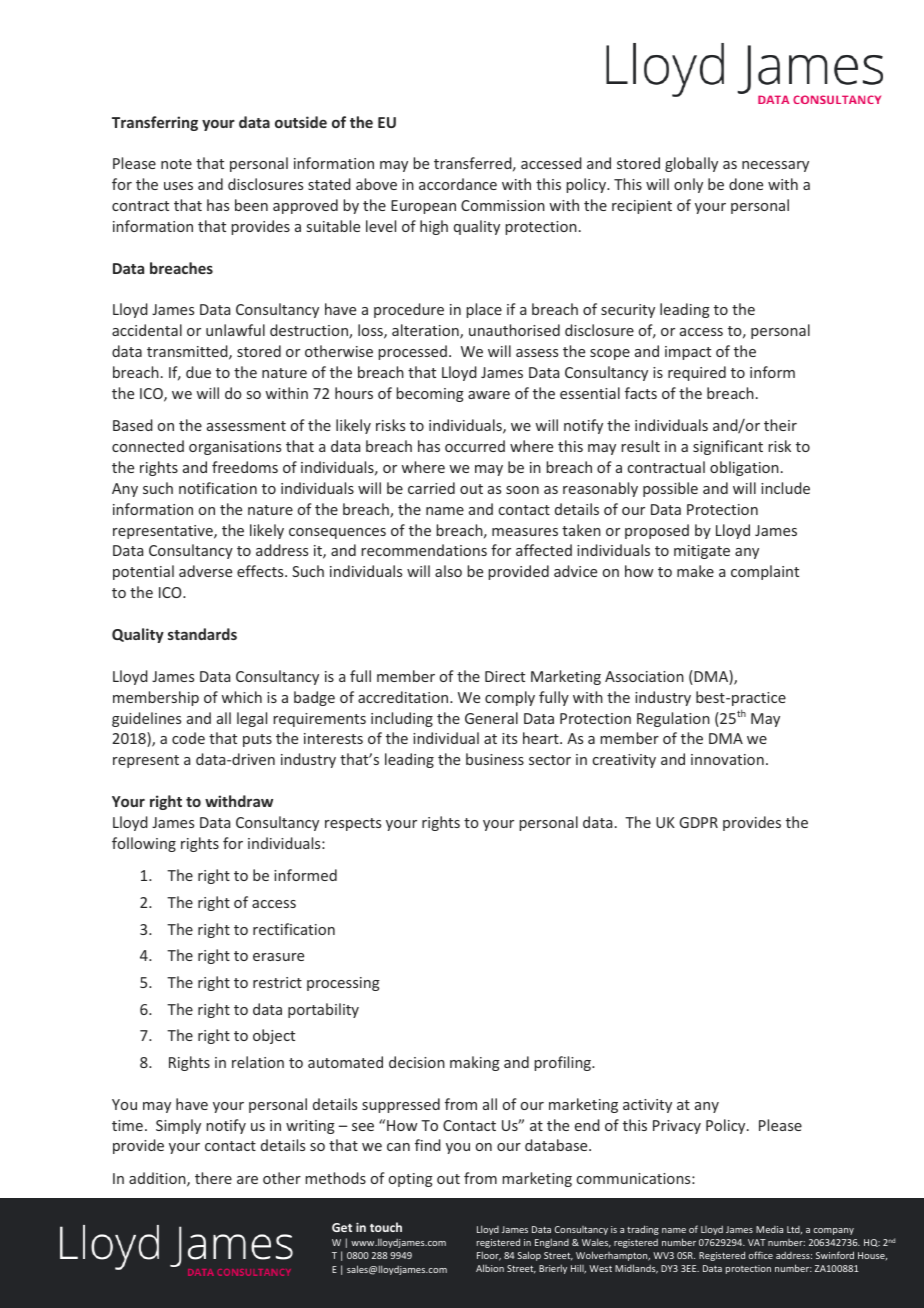  Describe the element at coordinates (698, 822) in the screenshot. I see `GDPR` at that location.
